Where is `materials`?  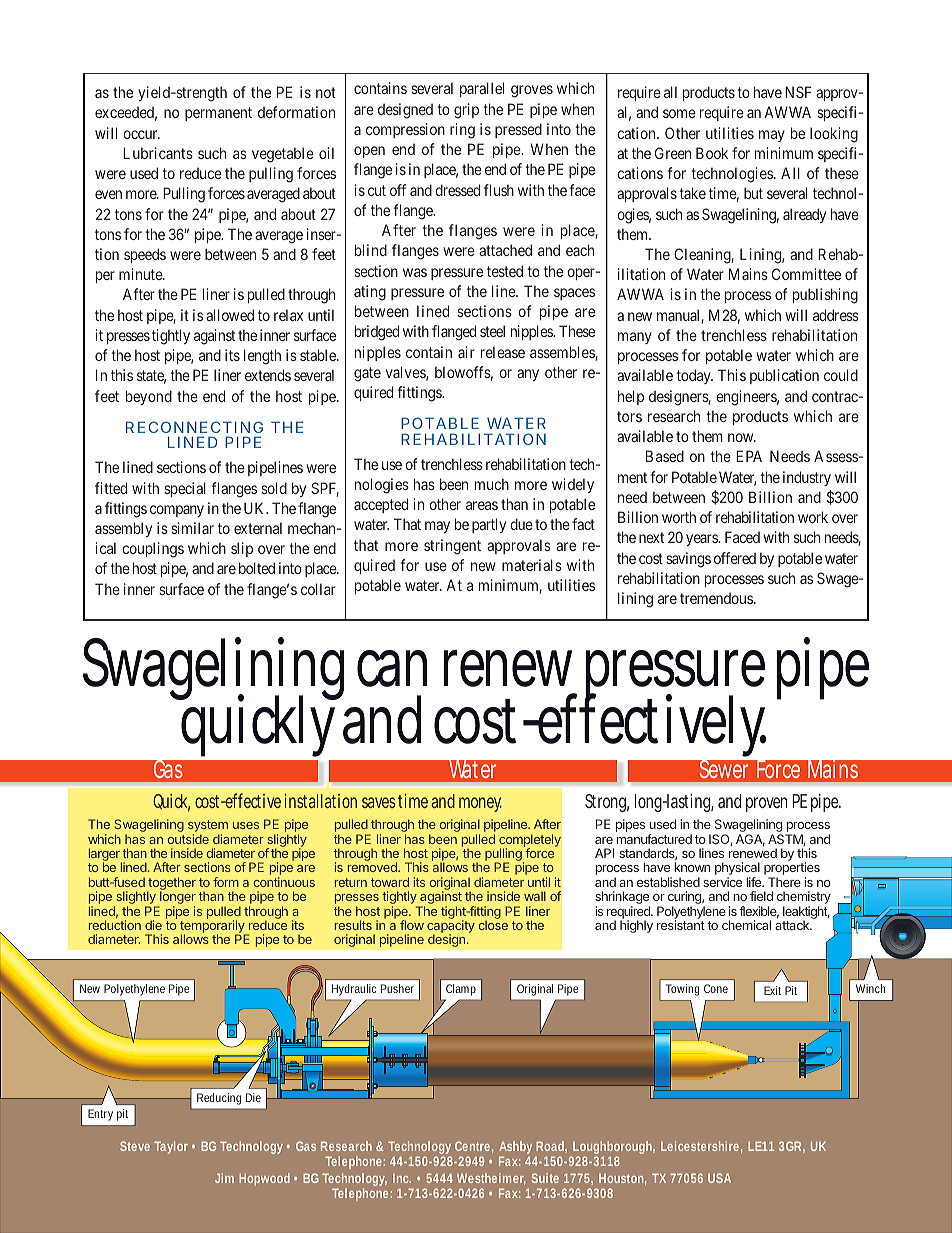
materials is located at coordinates (532, 565).
